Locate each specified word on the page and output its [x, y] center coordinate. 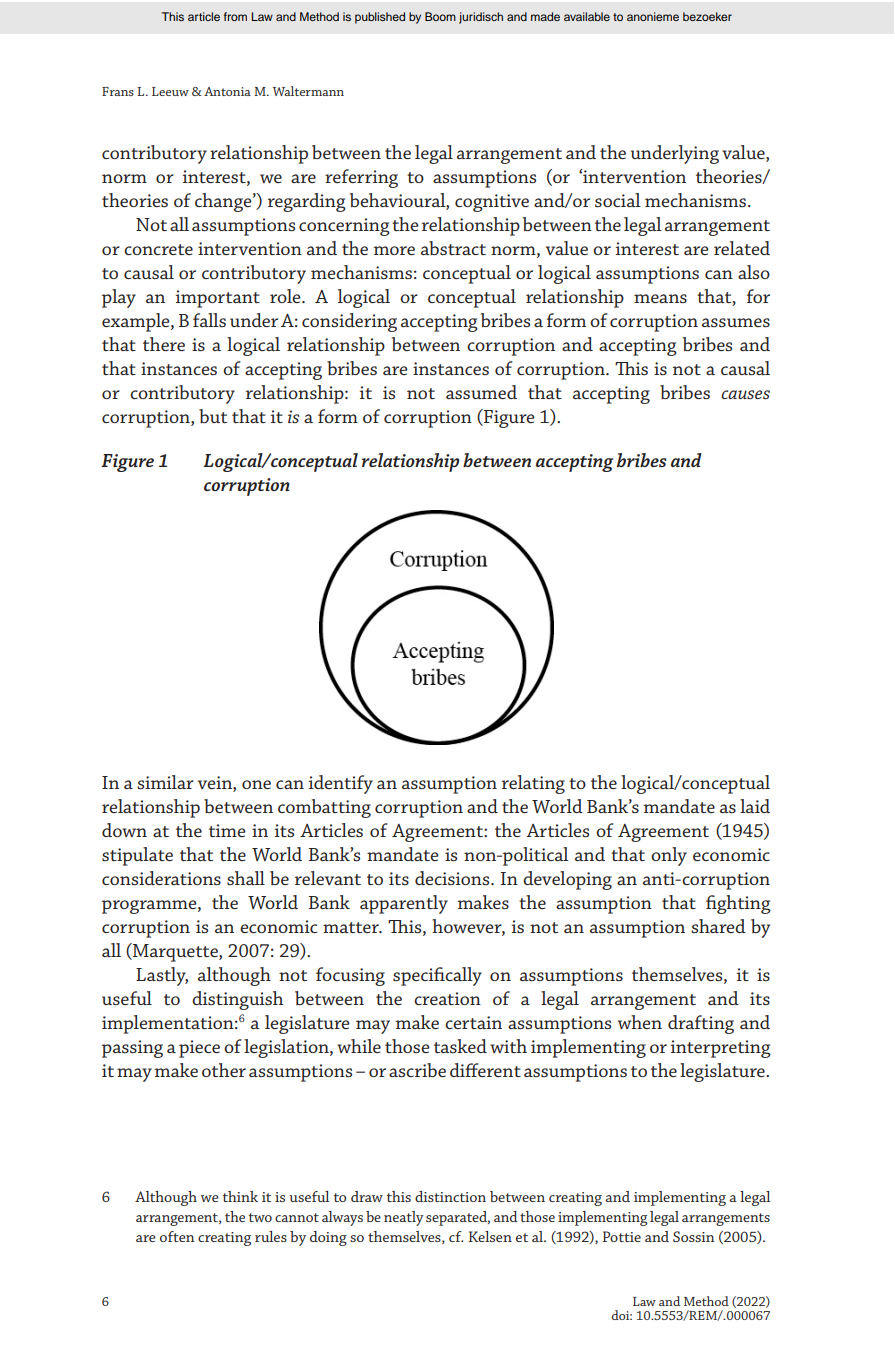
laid [755, 806]
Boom [440, 16]
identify [341, 784]
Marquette [175, 952]
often [177, 1236]
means [660, 298]
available [587, 16]
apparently [404, 904]
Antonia [227, 91]
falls [209, 320]
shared [718, 926]
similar [165, 782]
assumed [481, 392]
